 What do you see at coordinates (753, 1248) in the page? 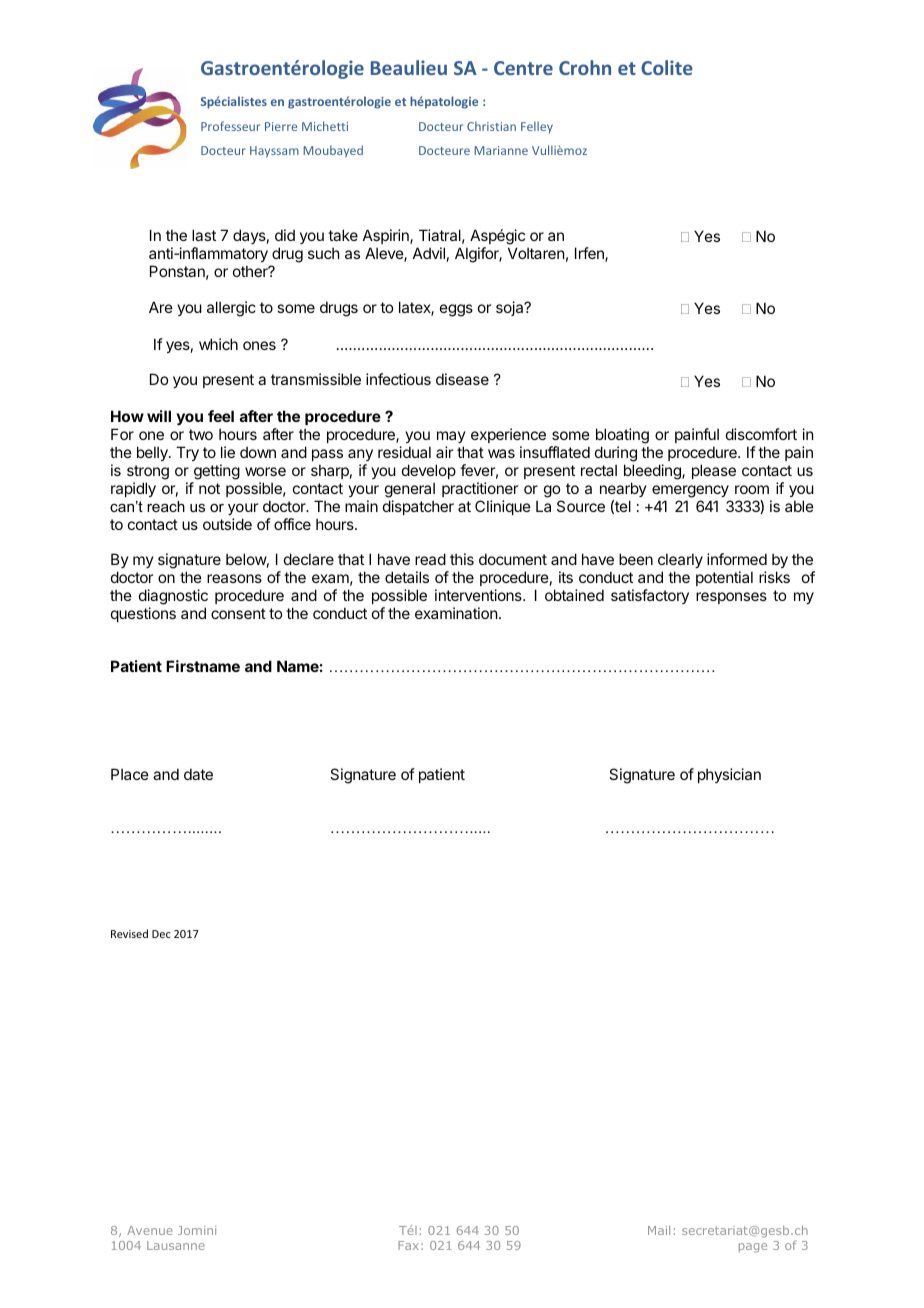
I see `page` at bounding box center [753, 1248].
